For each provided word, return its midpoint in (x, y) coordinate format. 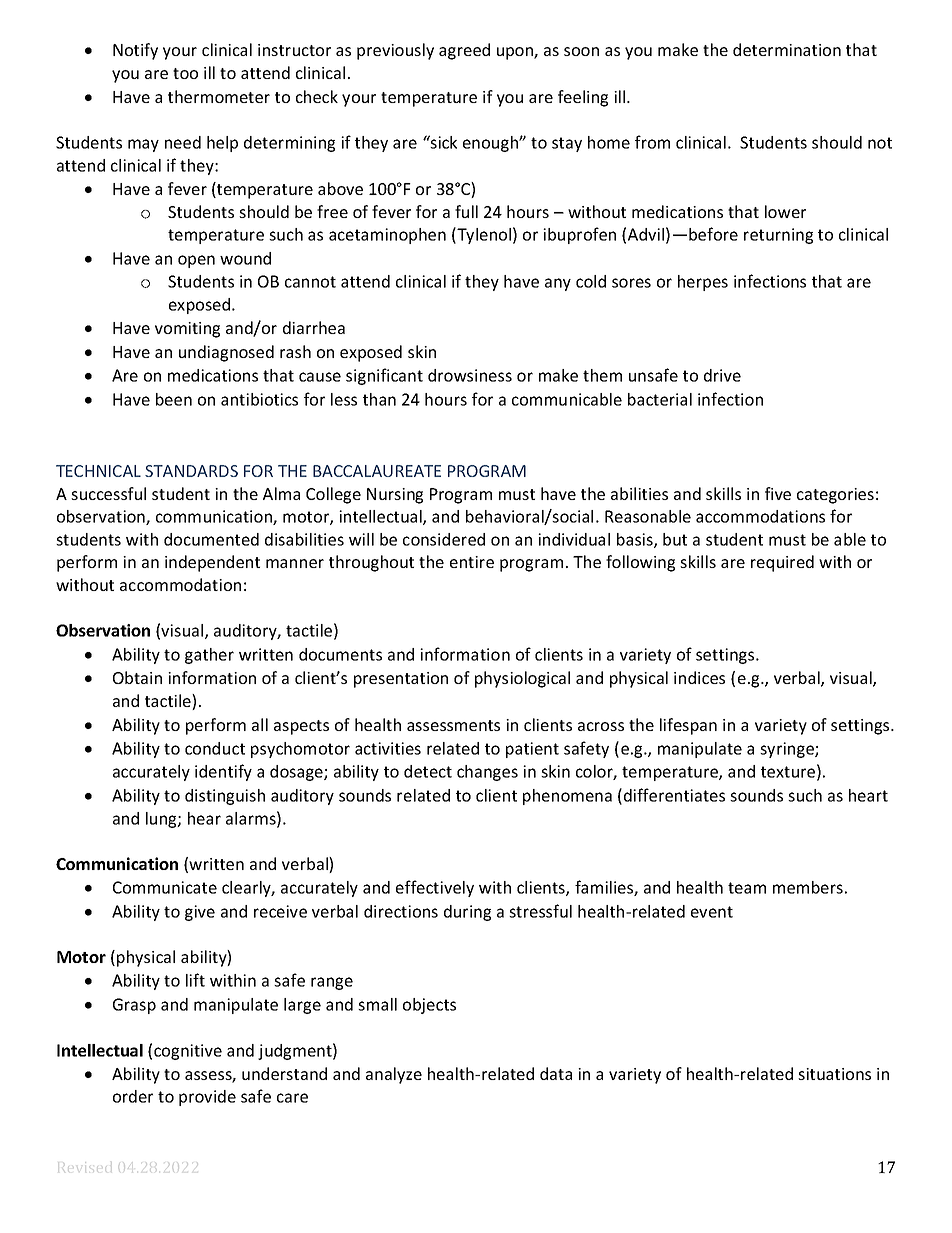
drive (722, 375)
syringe (788, 750)
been (174, 399)
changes (487, 773)
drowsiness (470, 375)
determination (787, 49)
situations (834, 1074)
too (185, 73)
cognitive (188, 1052)
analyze (394, 1075)
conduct (215, 748)
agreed (464, 51)
